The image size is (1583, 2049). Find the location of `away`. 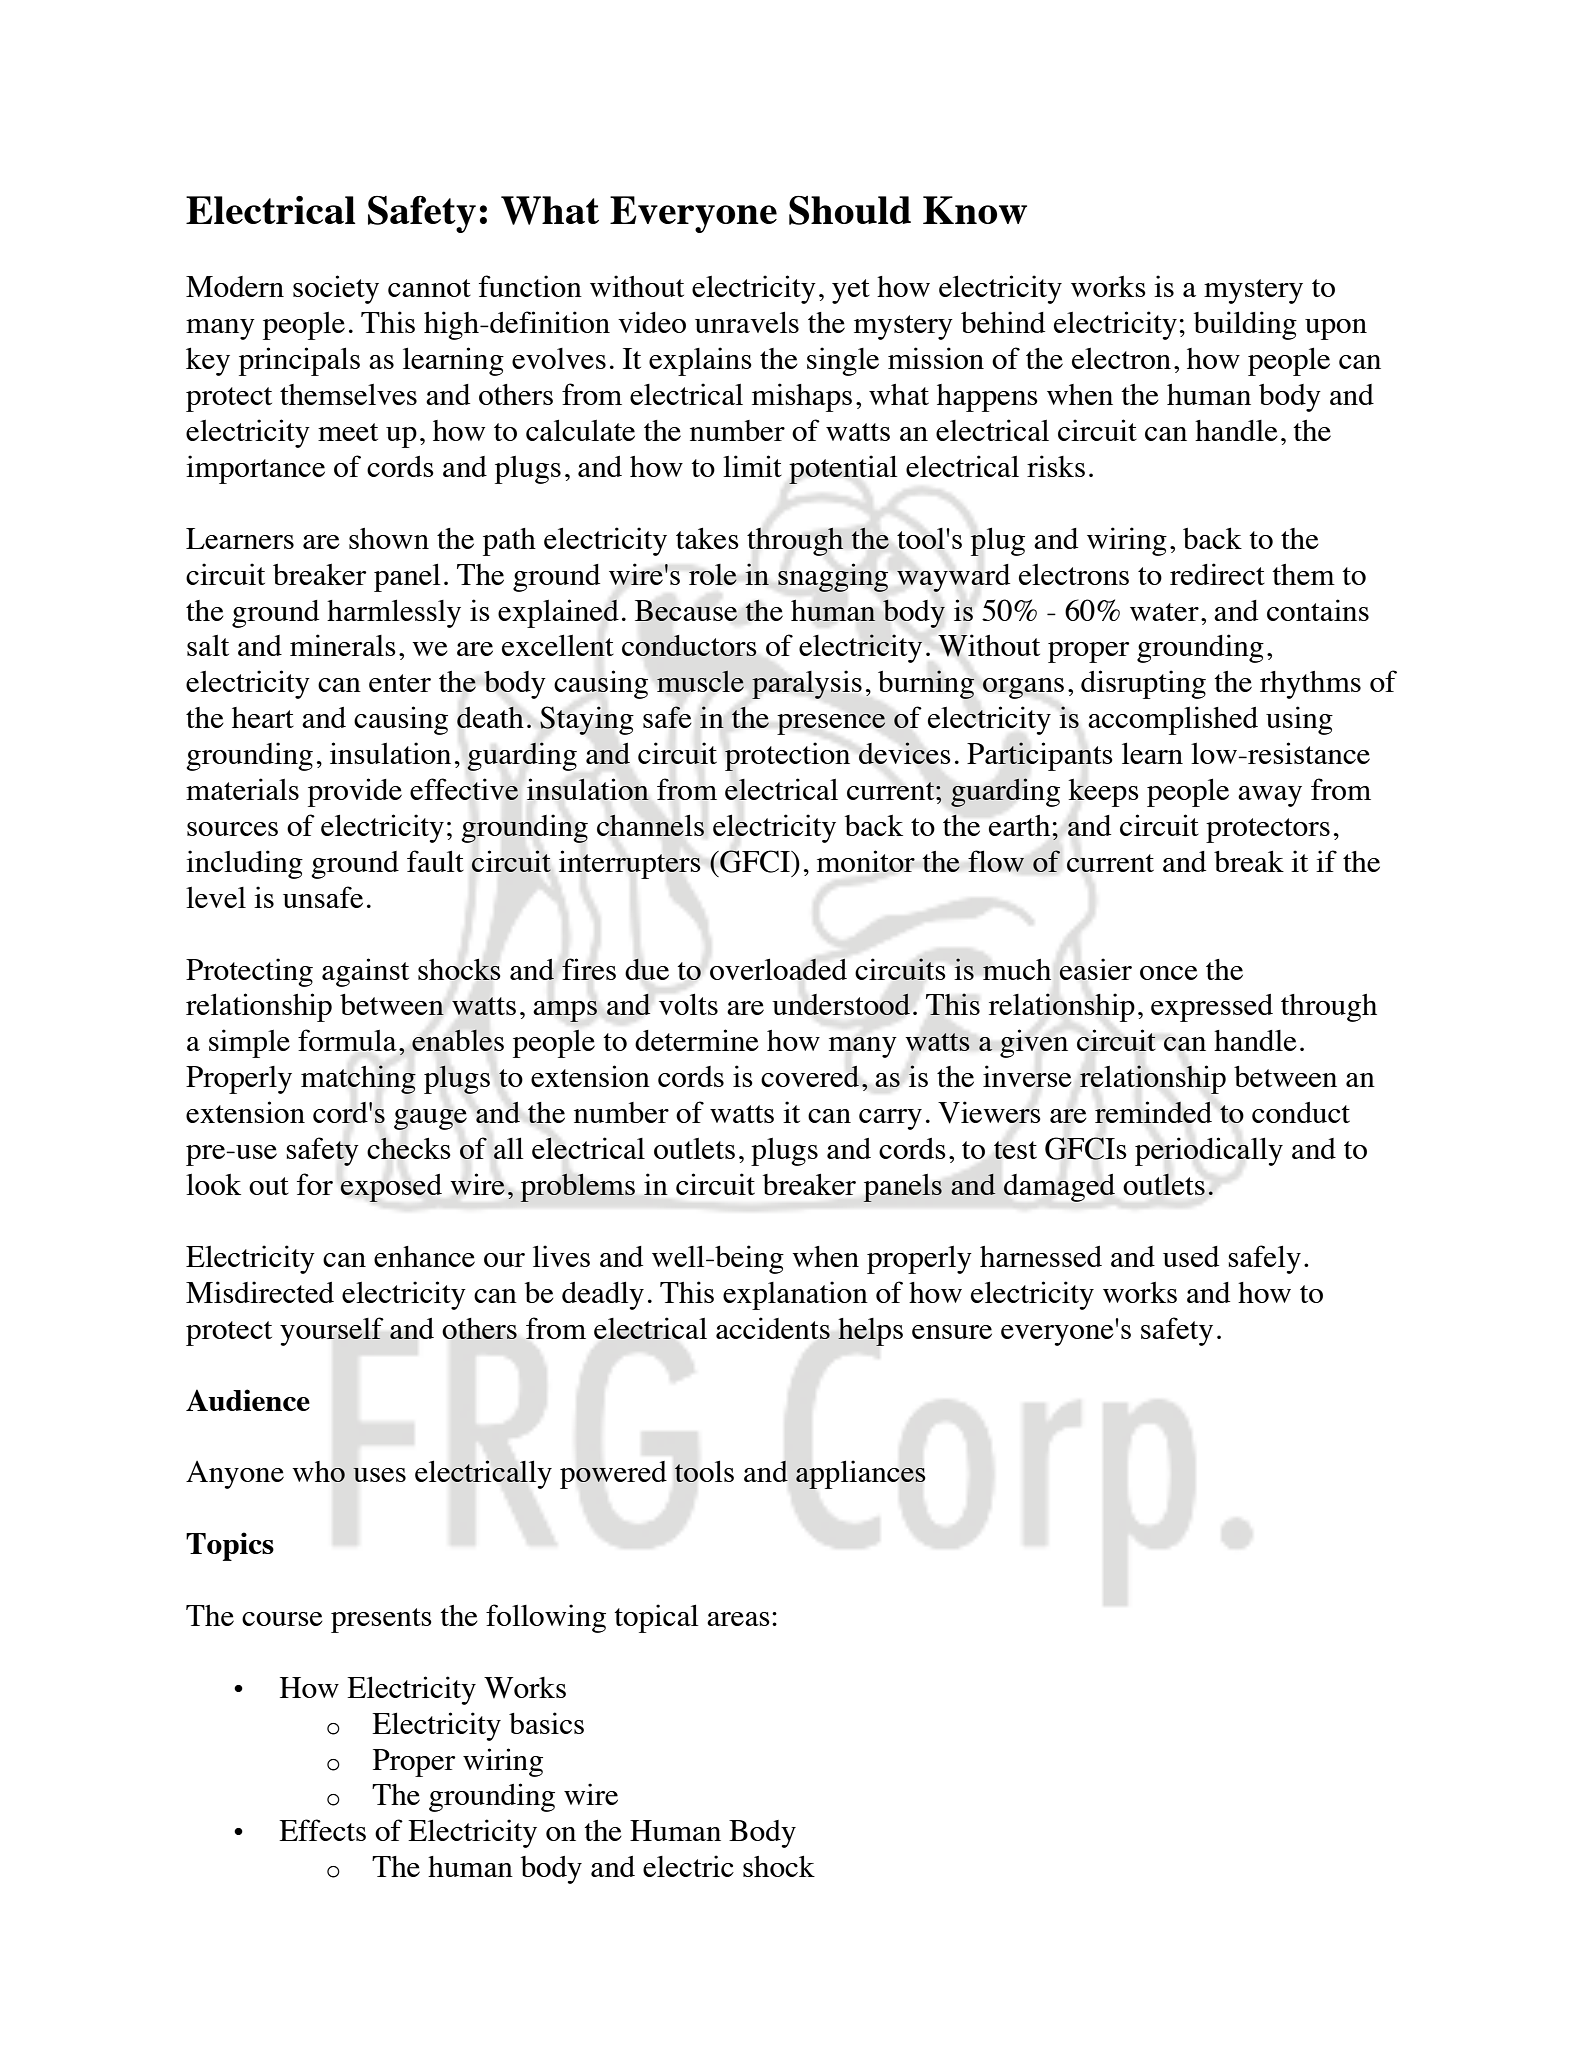

away is located at coordinates (1270, 796).
